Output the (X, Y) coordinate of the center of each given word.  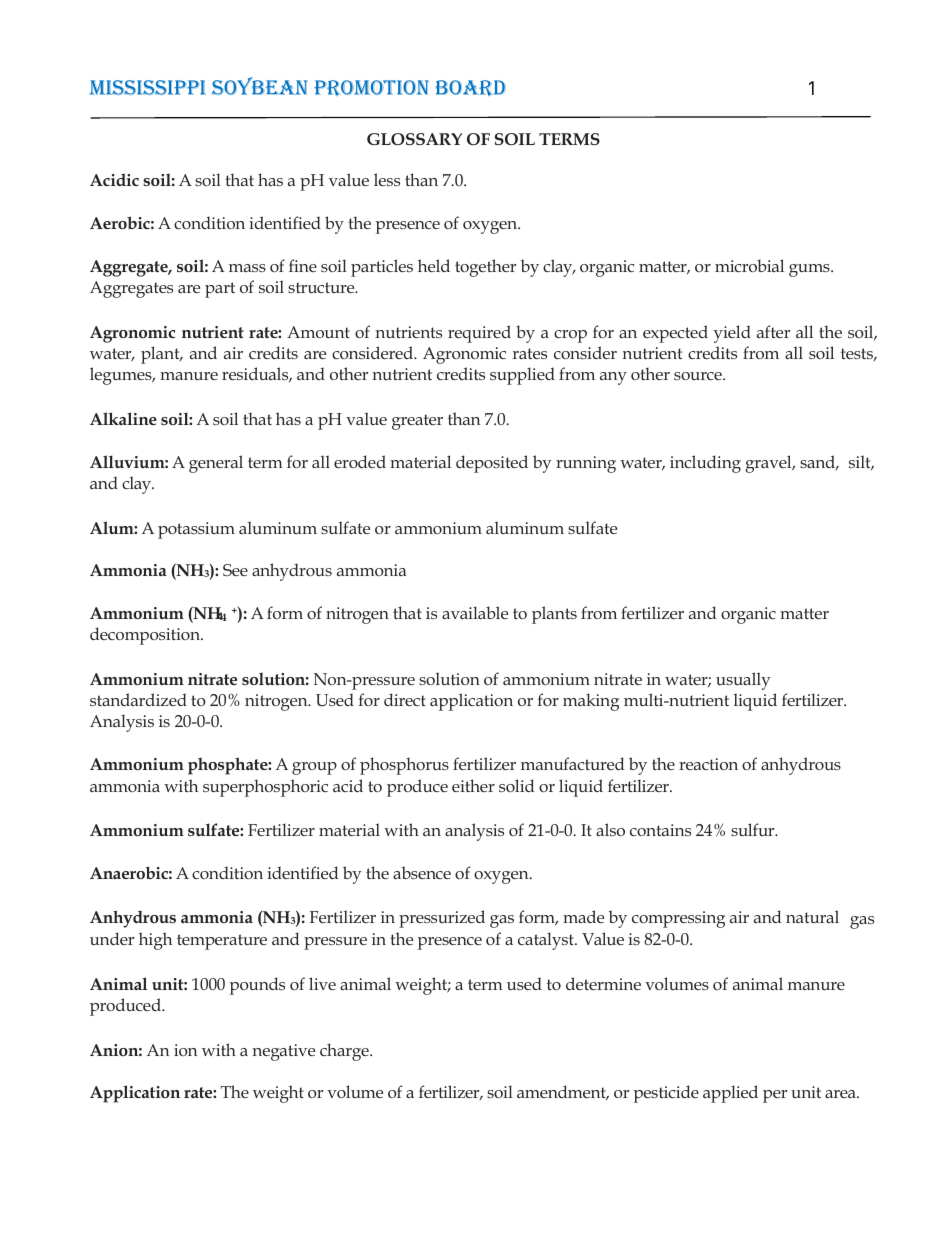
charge (345, 1052)
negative (283, 1052)
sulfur (754, 829)
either (473, 785)
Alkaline (123, 418)
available (475, 612)
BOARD (470, 88)
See (235, 570)
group (314, 768)
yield (732, 334)
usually (743, 681)
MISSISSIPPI (148, 87)
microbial (749, 265)
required (479, 334)
